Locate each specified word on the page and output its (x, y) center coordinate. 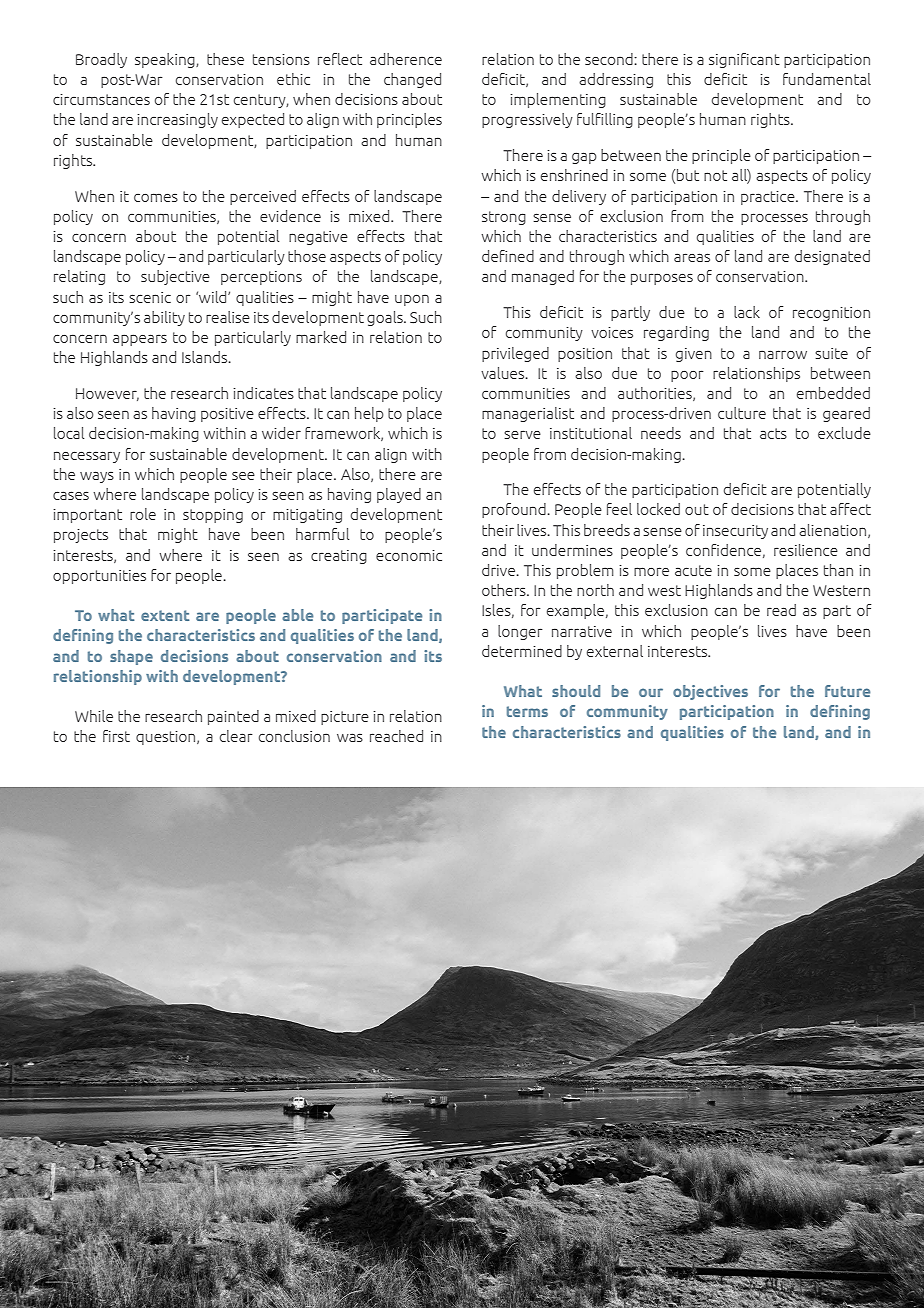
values (504, 373)
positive (227, 415)
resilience (806, 550)
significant (744, 60)
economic (409, 555)
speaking (166, 60)
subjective (175, 277)
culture (742, 413)
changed (412, 80)
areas (692, 257)
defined (508, 256)
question (167, 738)
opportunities (99, 577)
